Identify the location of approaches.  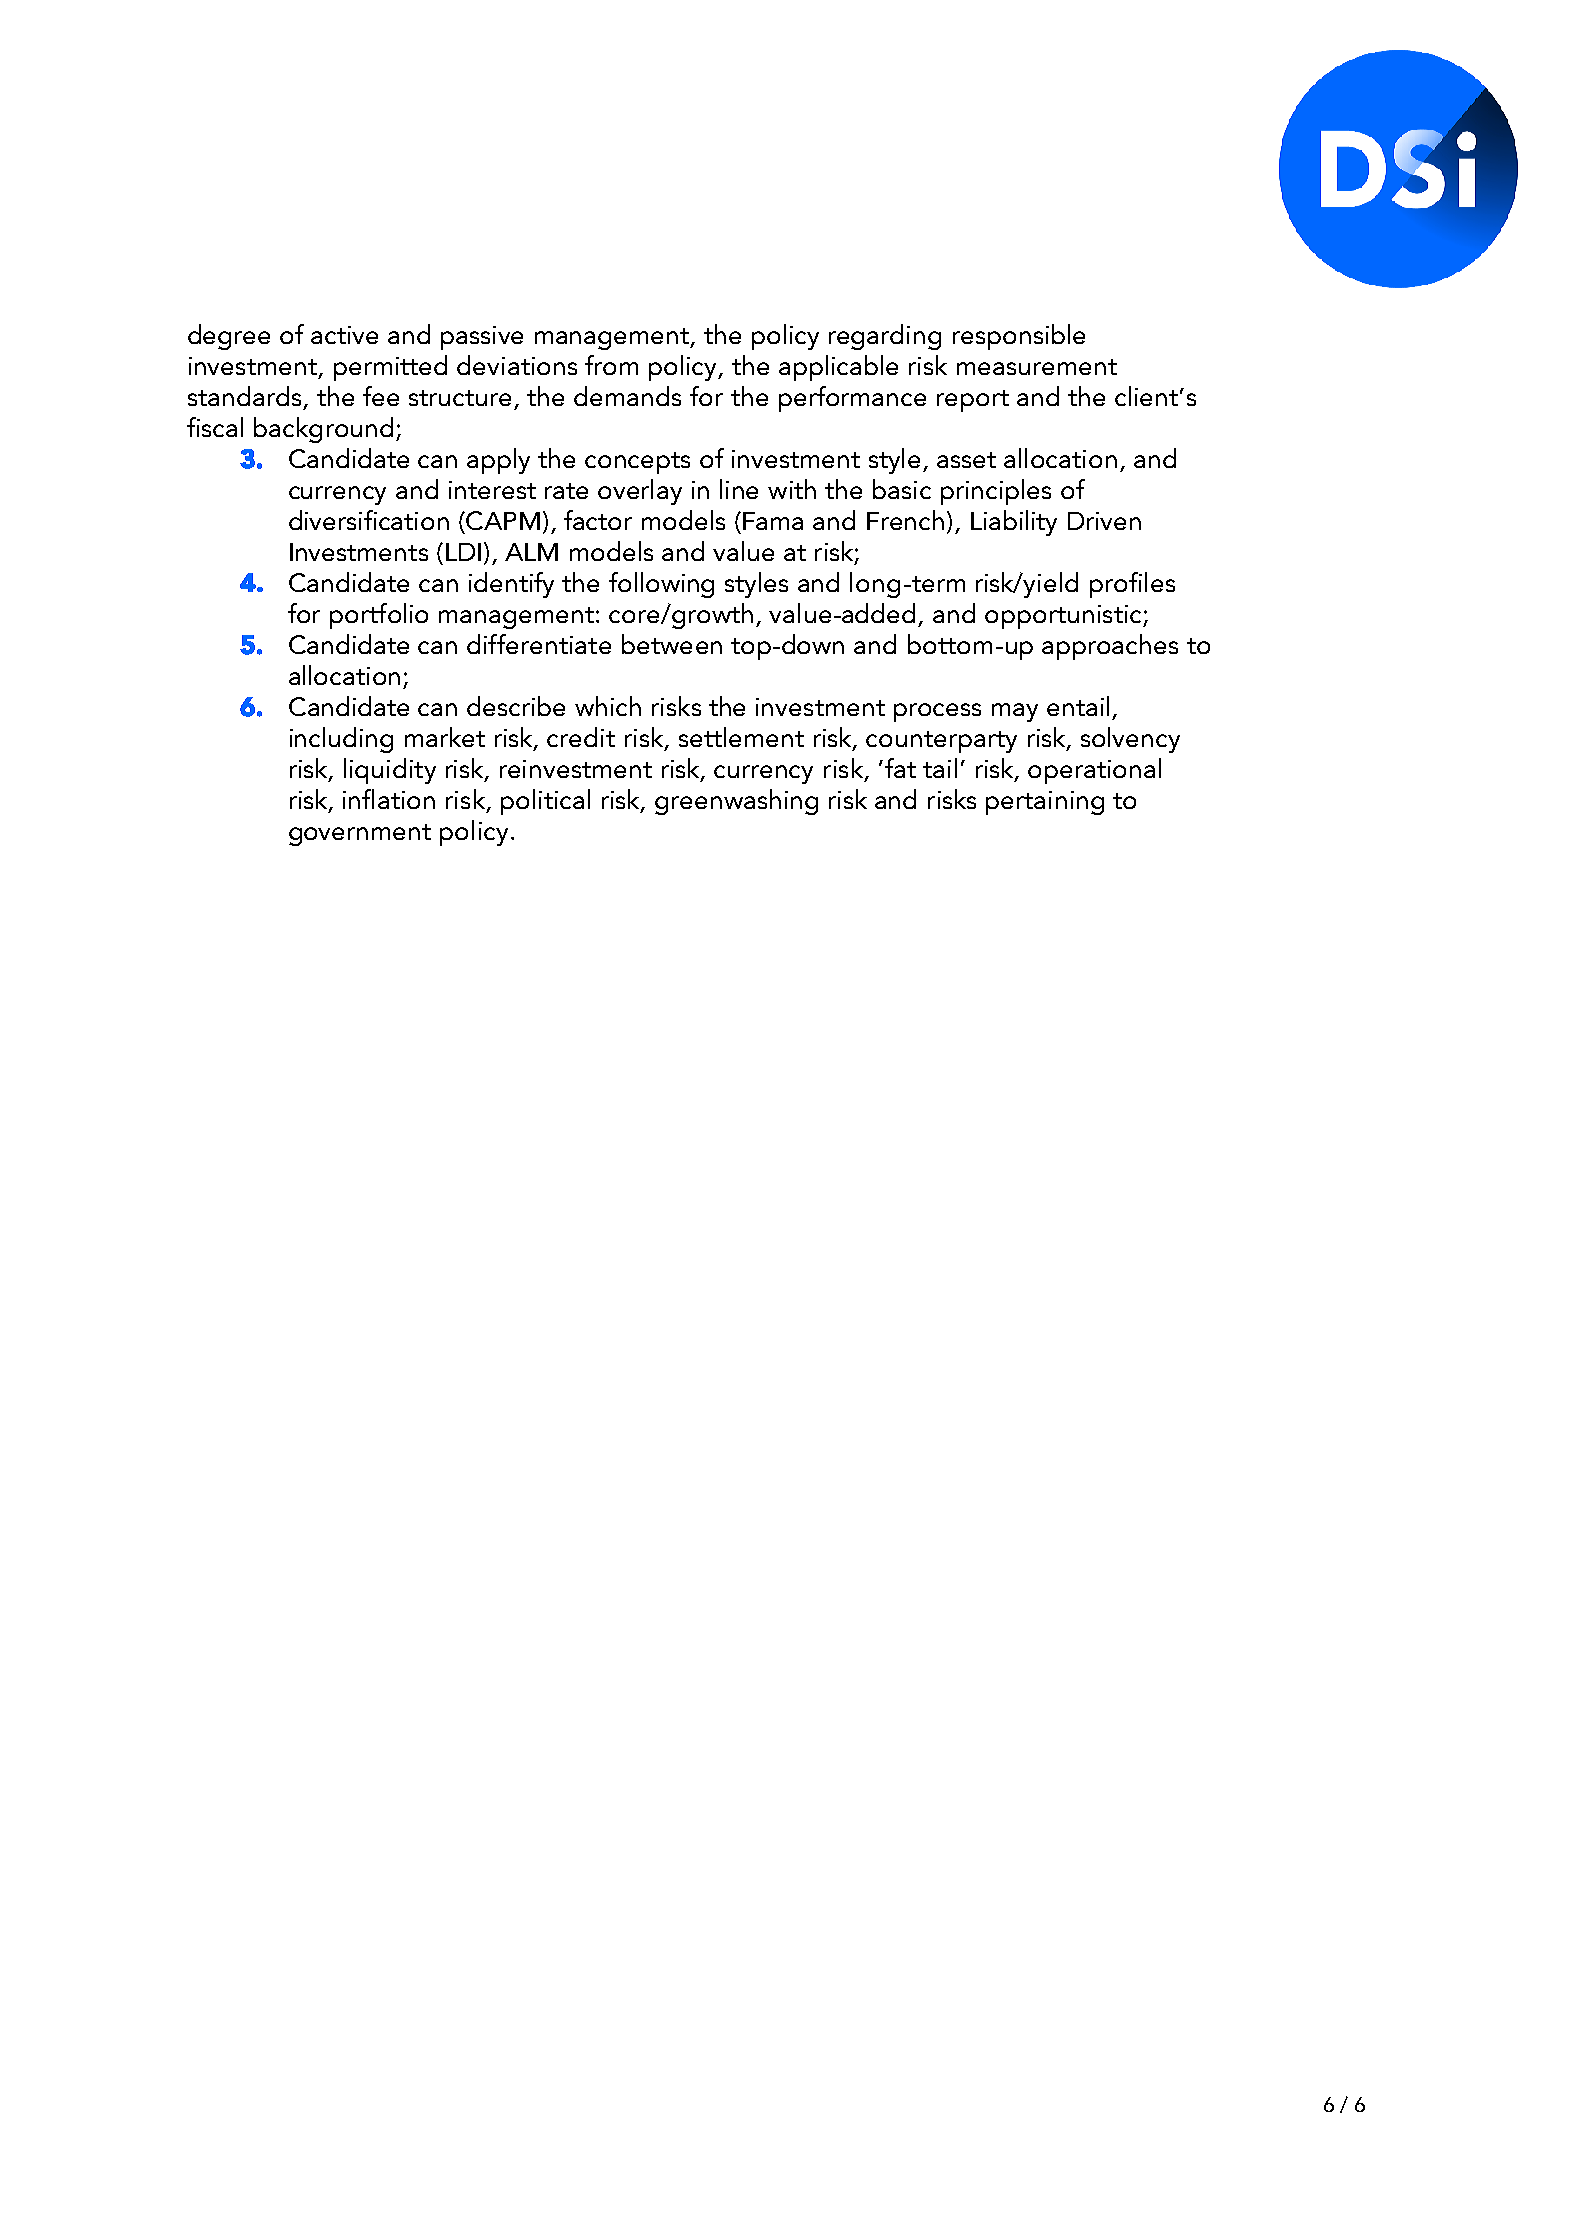
(1110, 647).
